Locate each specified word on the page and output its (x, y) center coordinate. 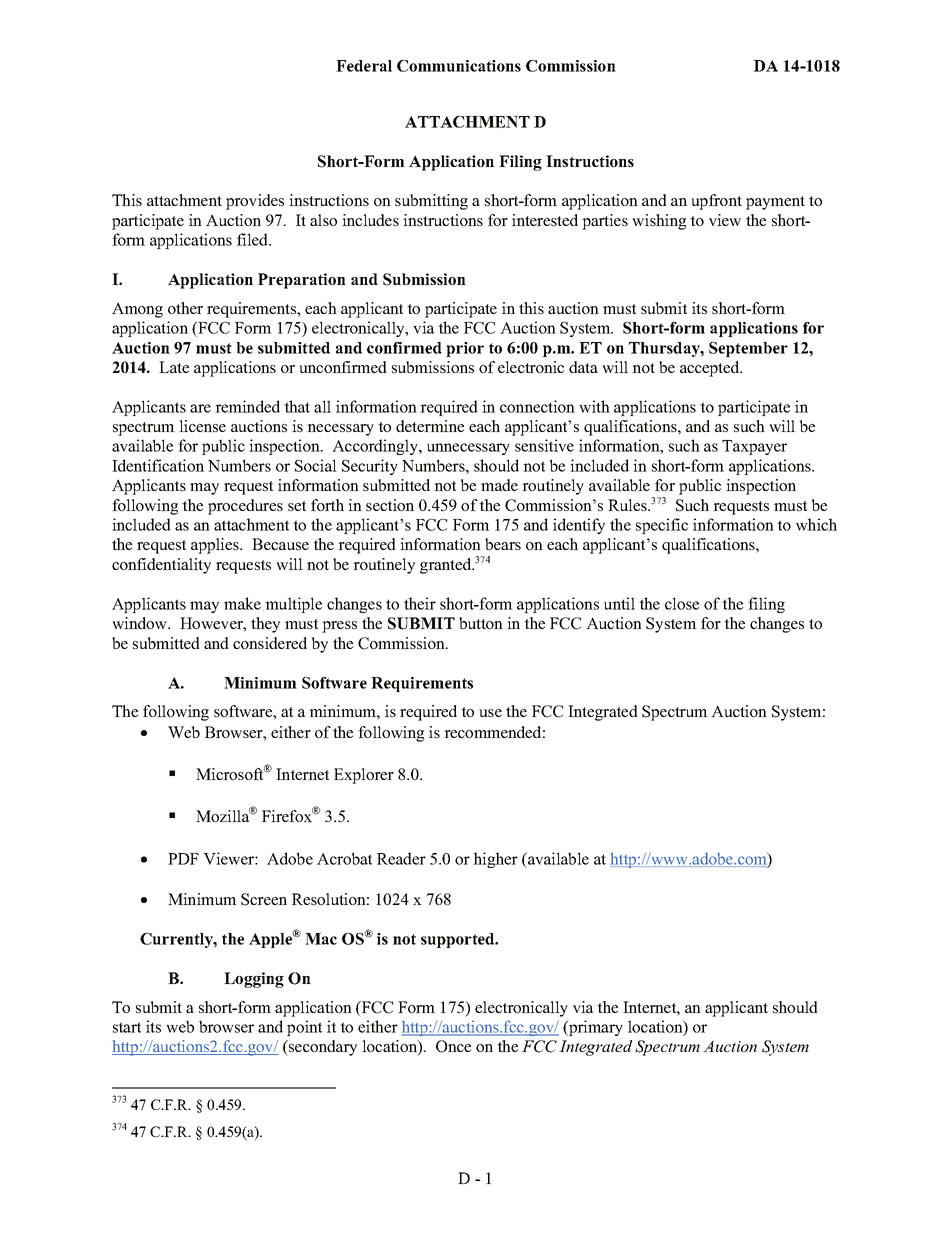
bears (503, 544)
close (682, 603)
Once (453, 1046)
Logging (254, 980)
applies (216, 546)
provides (255, 202)
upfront (716, 202)
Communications (459, 66)
